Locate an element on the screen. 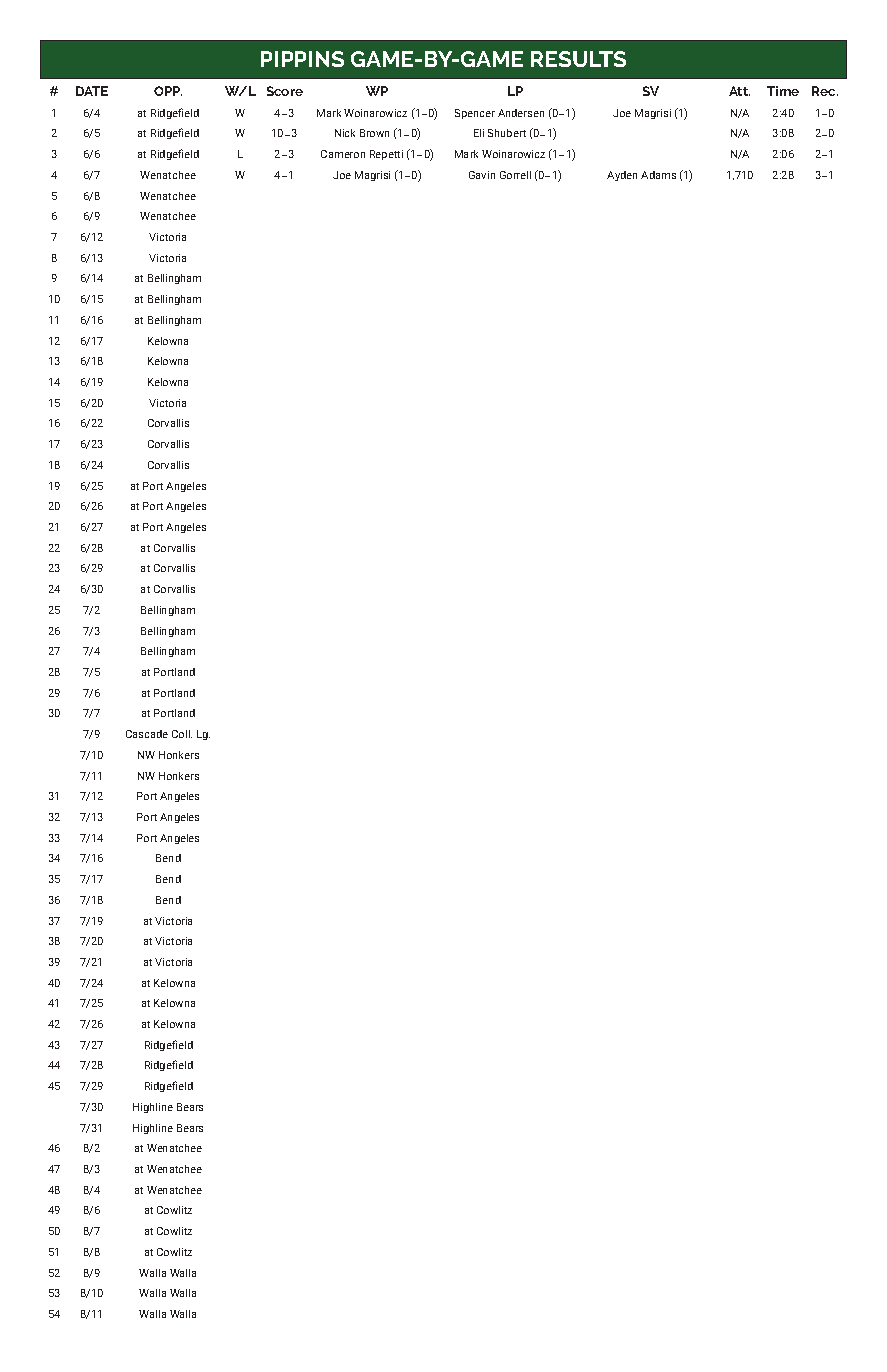  Att is located at coordinates (739, 91).
